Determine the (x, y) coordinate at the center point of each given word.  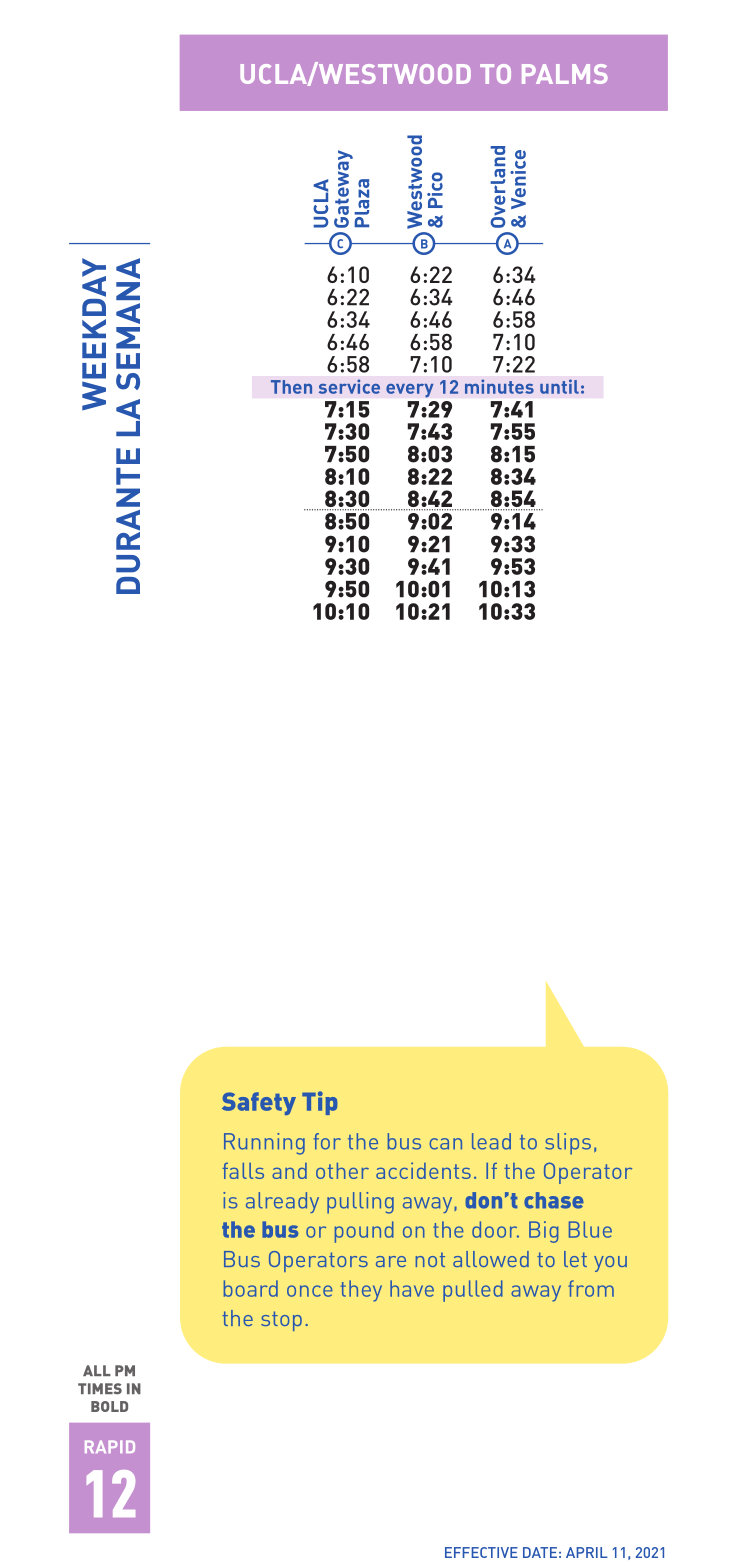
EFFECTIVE (481, 1552)
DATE (540, 1552)
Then (291, 387)
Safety (259, 1103)
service (349, 386)
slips (568, 1144)
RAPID (110, 1446)
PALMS (565, 74)
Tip (319, 1103)
